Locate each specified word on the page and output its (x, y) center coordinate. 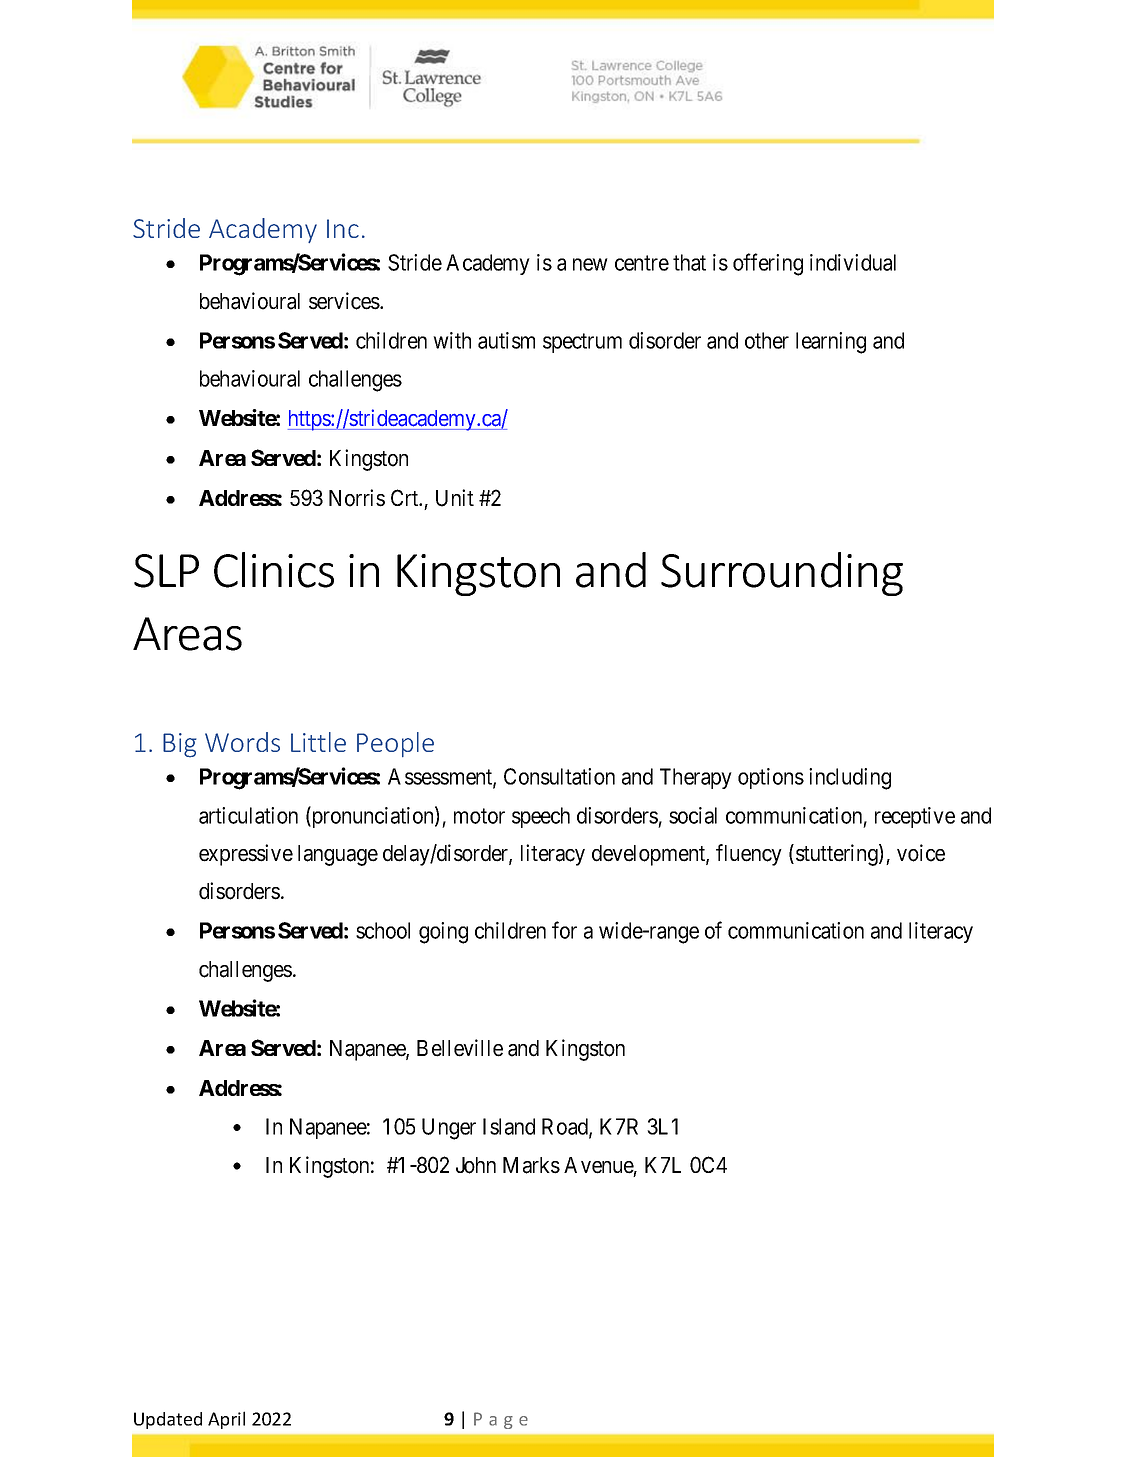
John (476, 1165)
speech (541, 817)
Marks (531, 1165)
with (452, 340)
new (590, 264)
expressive (246, 855)
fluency (749, 855)
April (226, 1420)
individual (853, 262)
